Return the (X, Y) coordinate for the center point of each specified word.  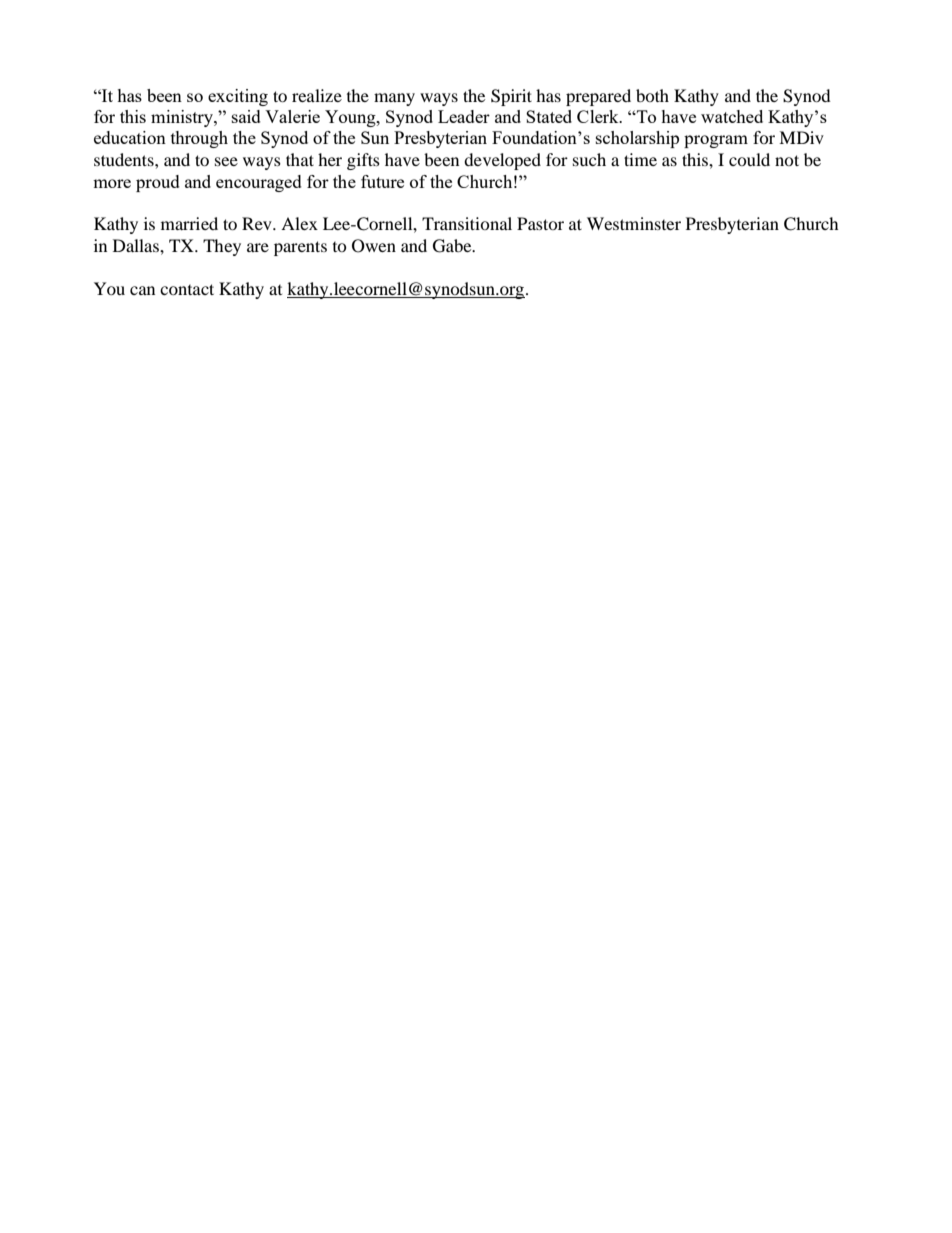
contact (187, 289)
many (394, 99)
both (652, 95)
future (382, 181)
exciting (238, 97)
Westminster (634, 223)
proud (158, 183)
